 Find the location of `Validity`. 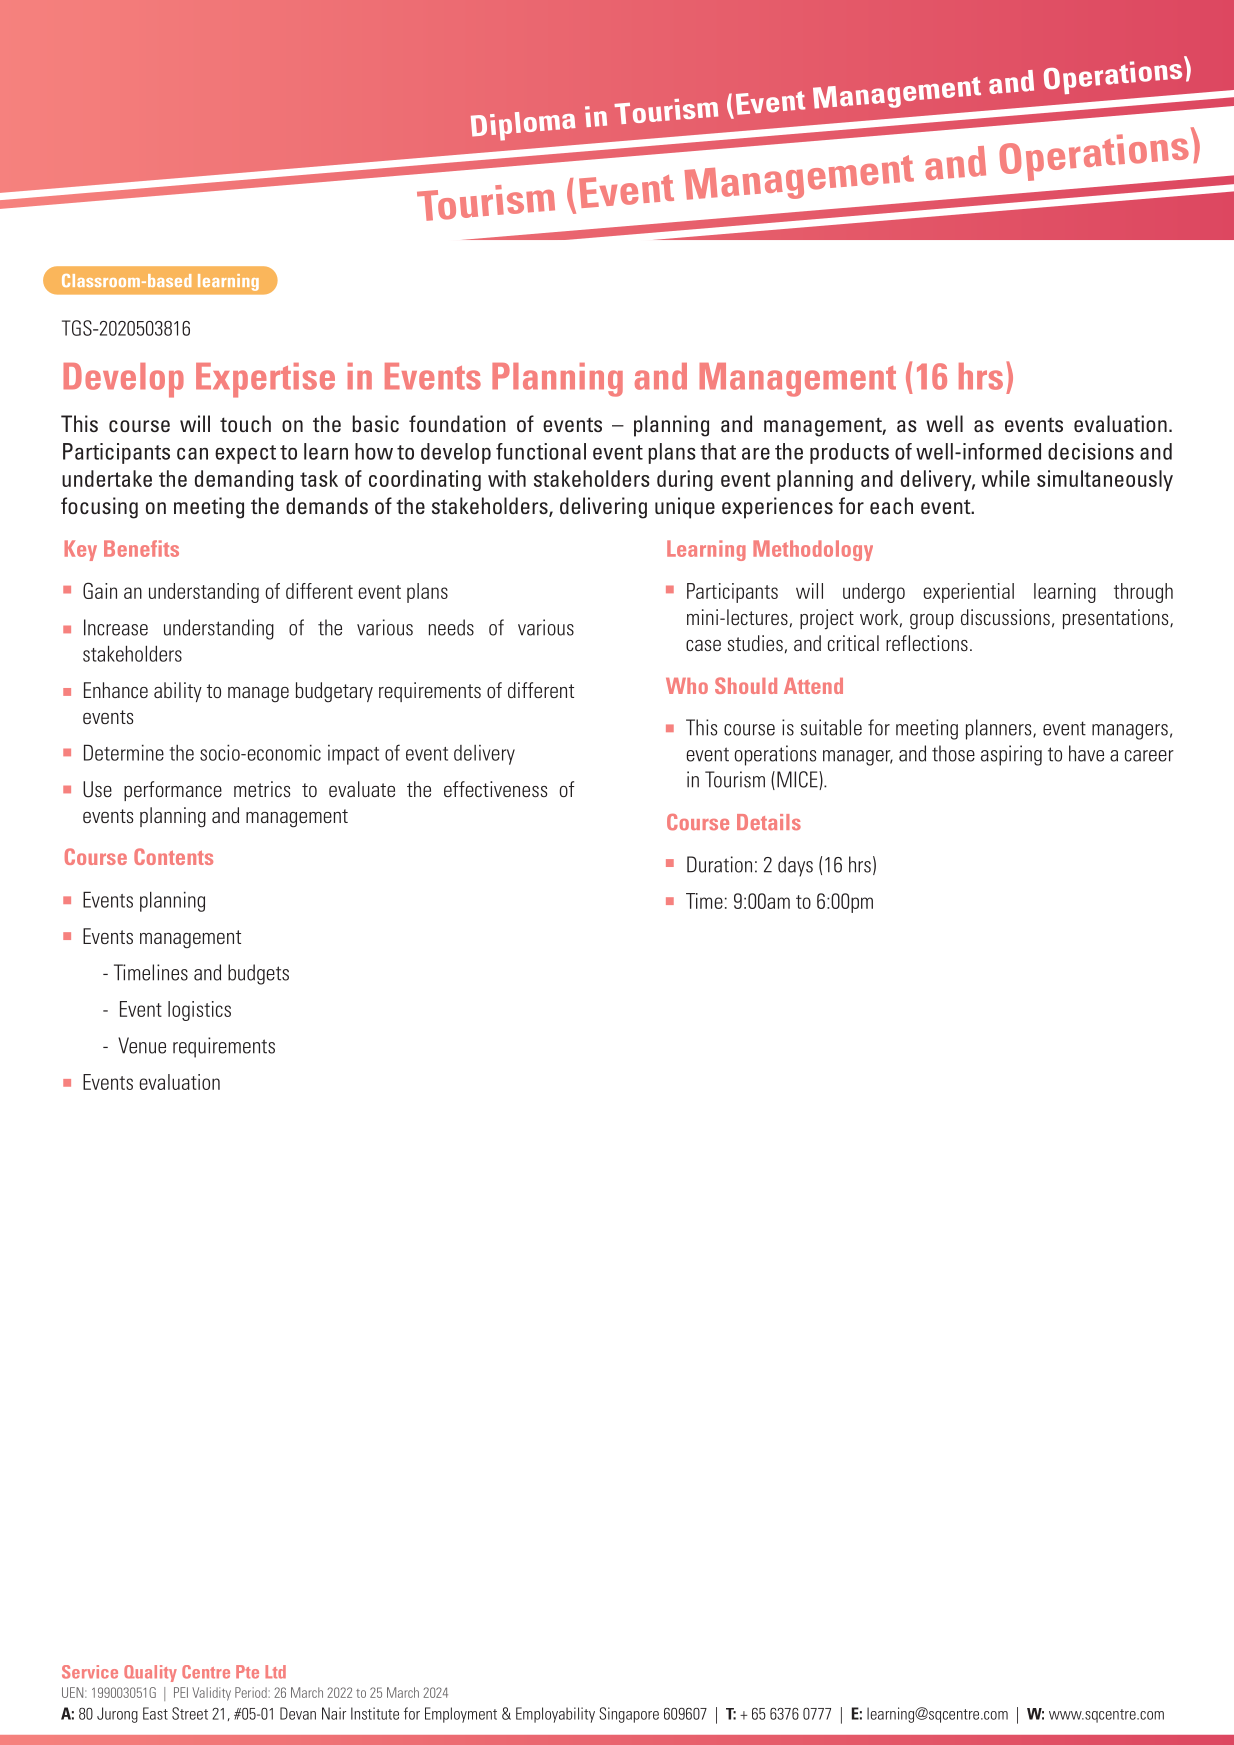

Validity is located at coordinates (211, 1694).
